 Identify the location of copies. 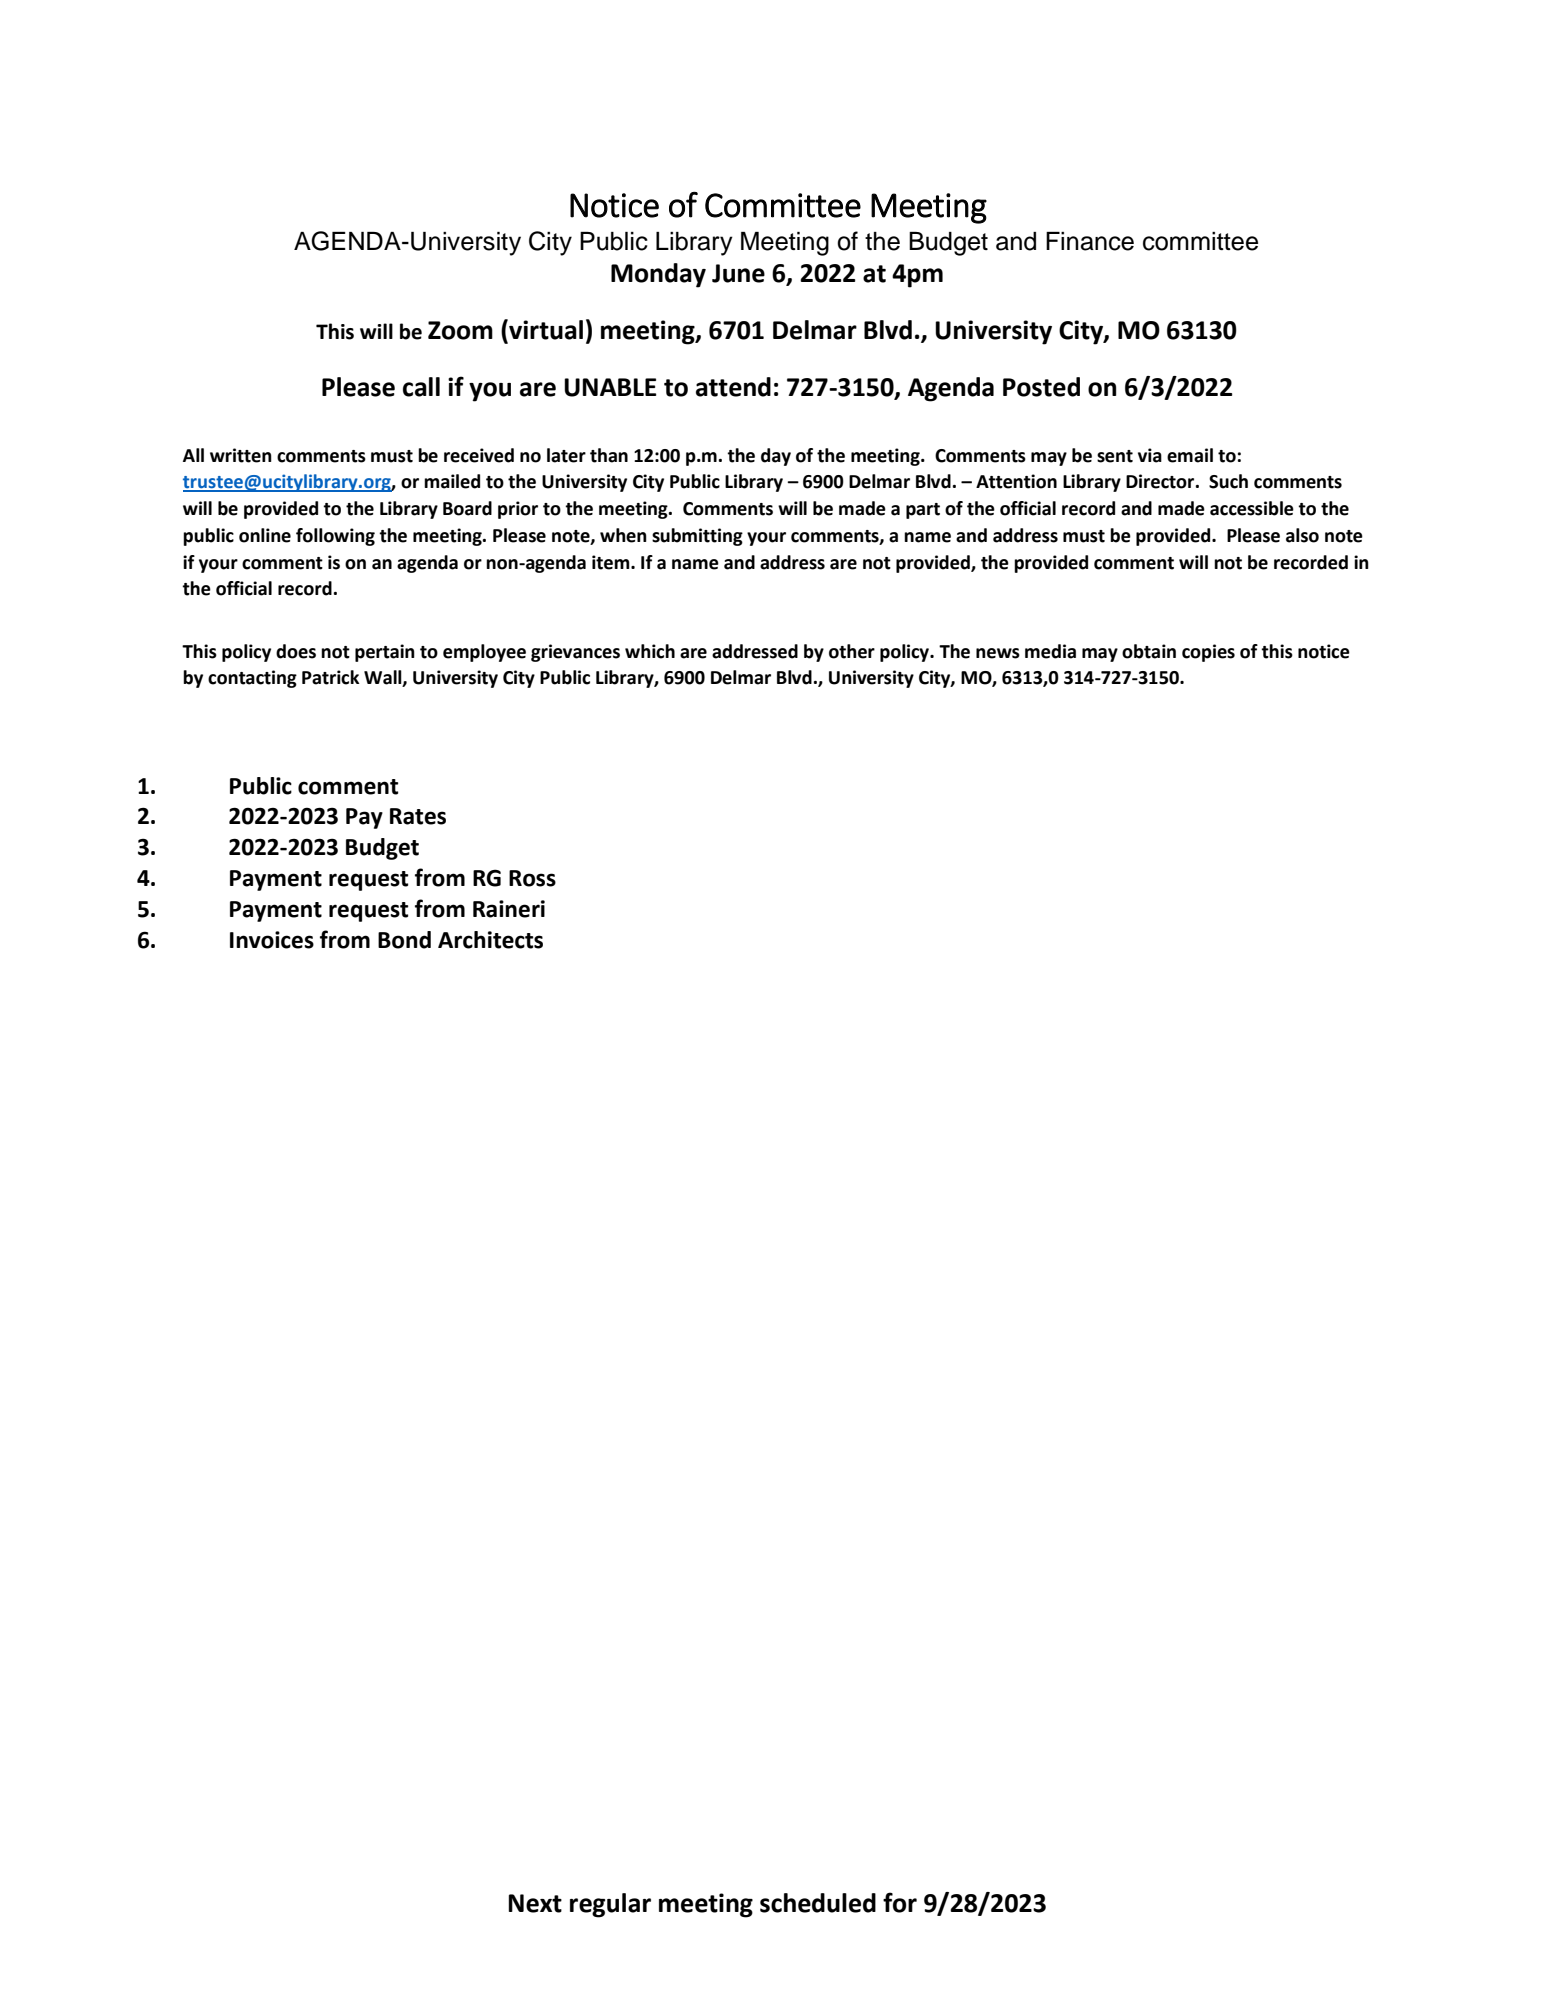
(1208, 653).
